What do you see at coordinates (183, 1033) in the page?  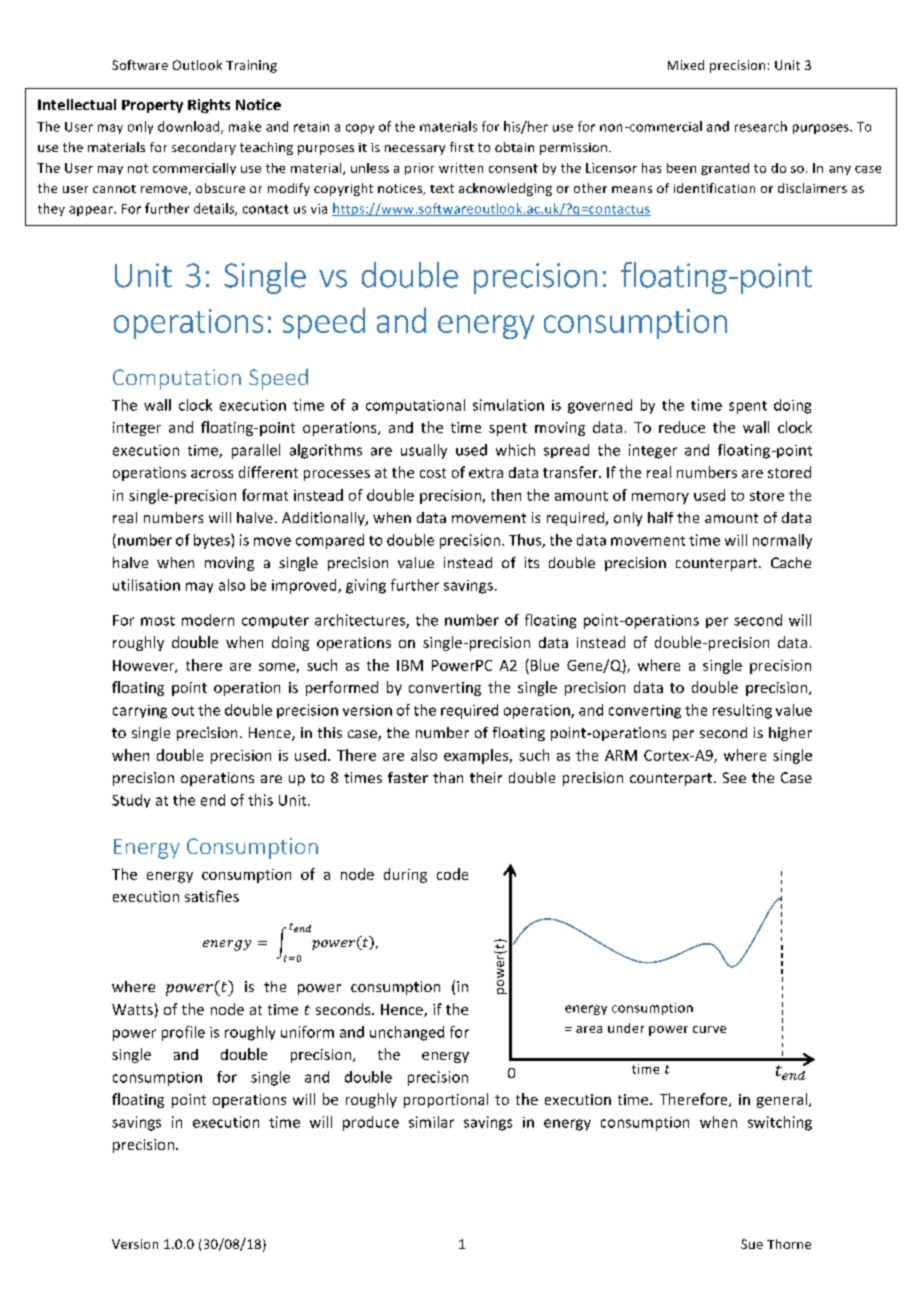 I see `profile` at bounding box center [183, 1033].
